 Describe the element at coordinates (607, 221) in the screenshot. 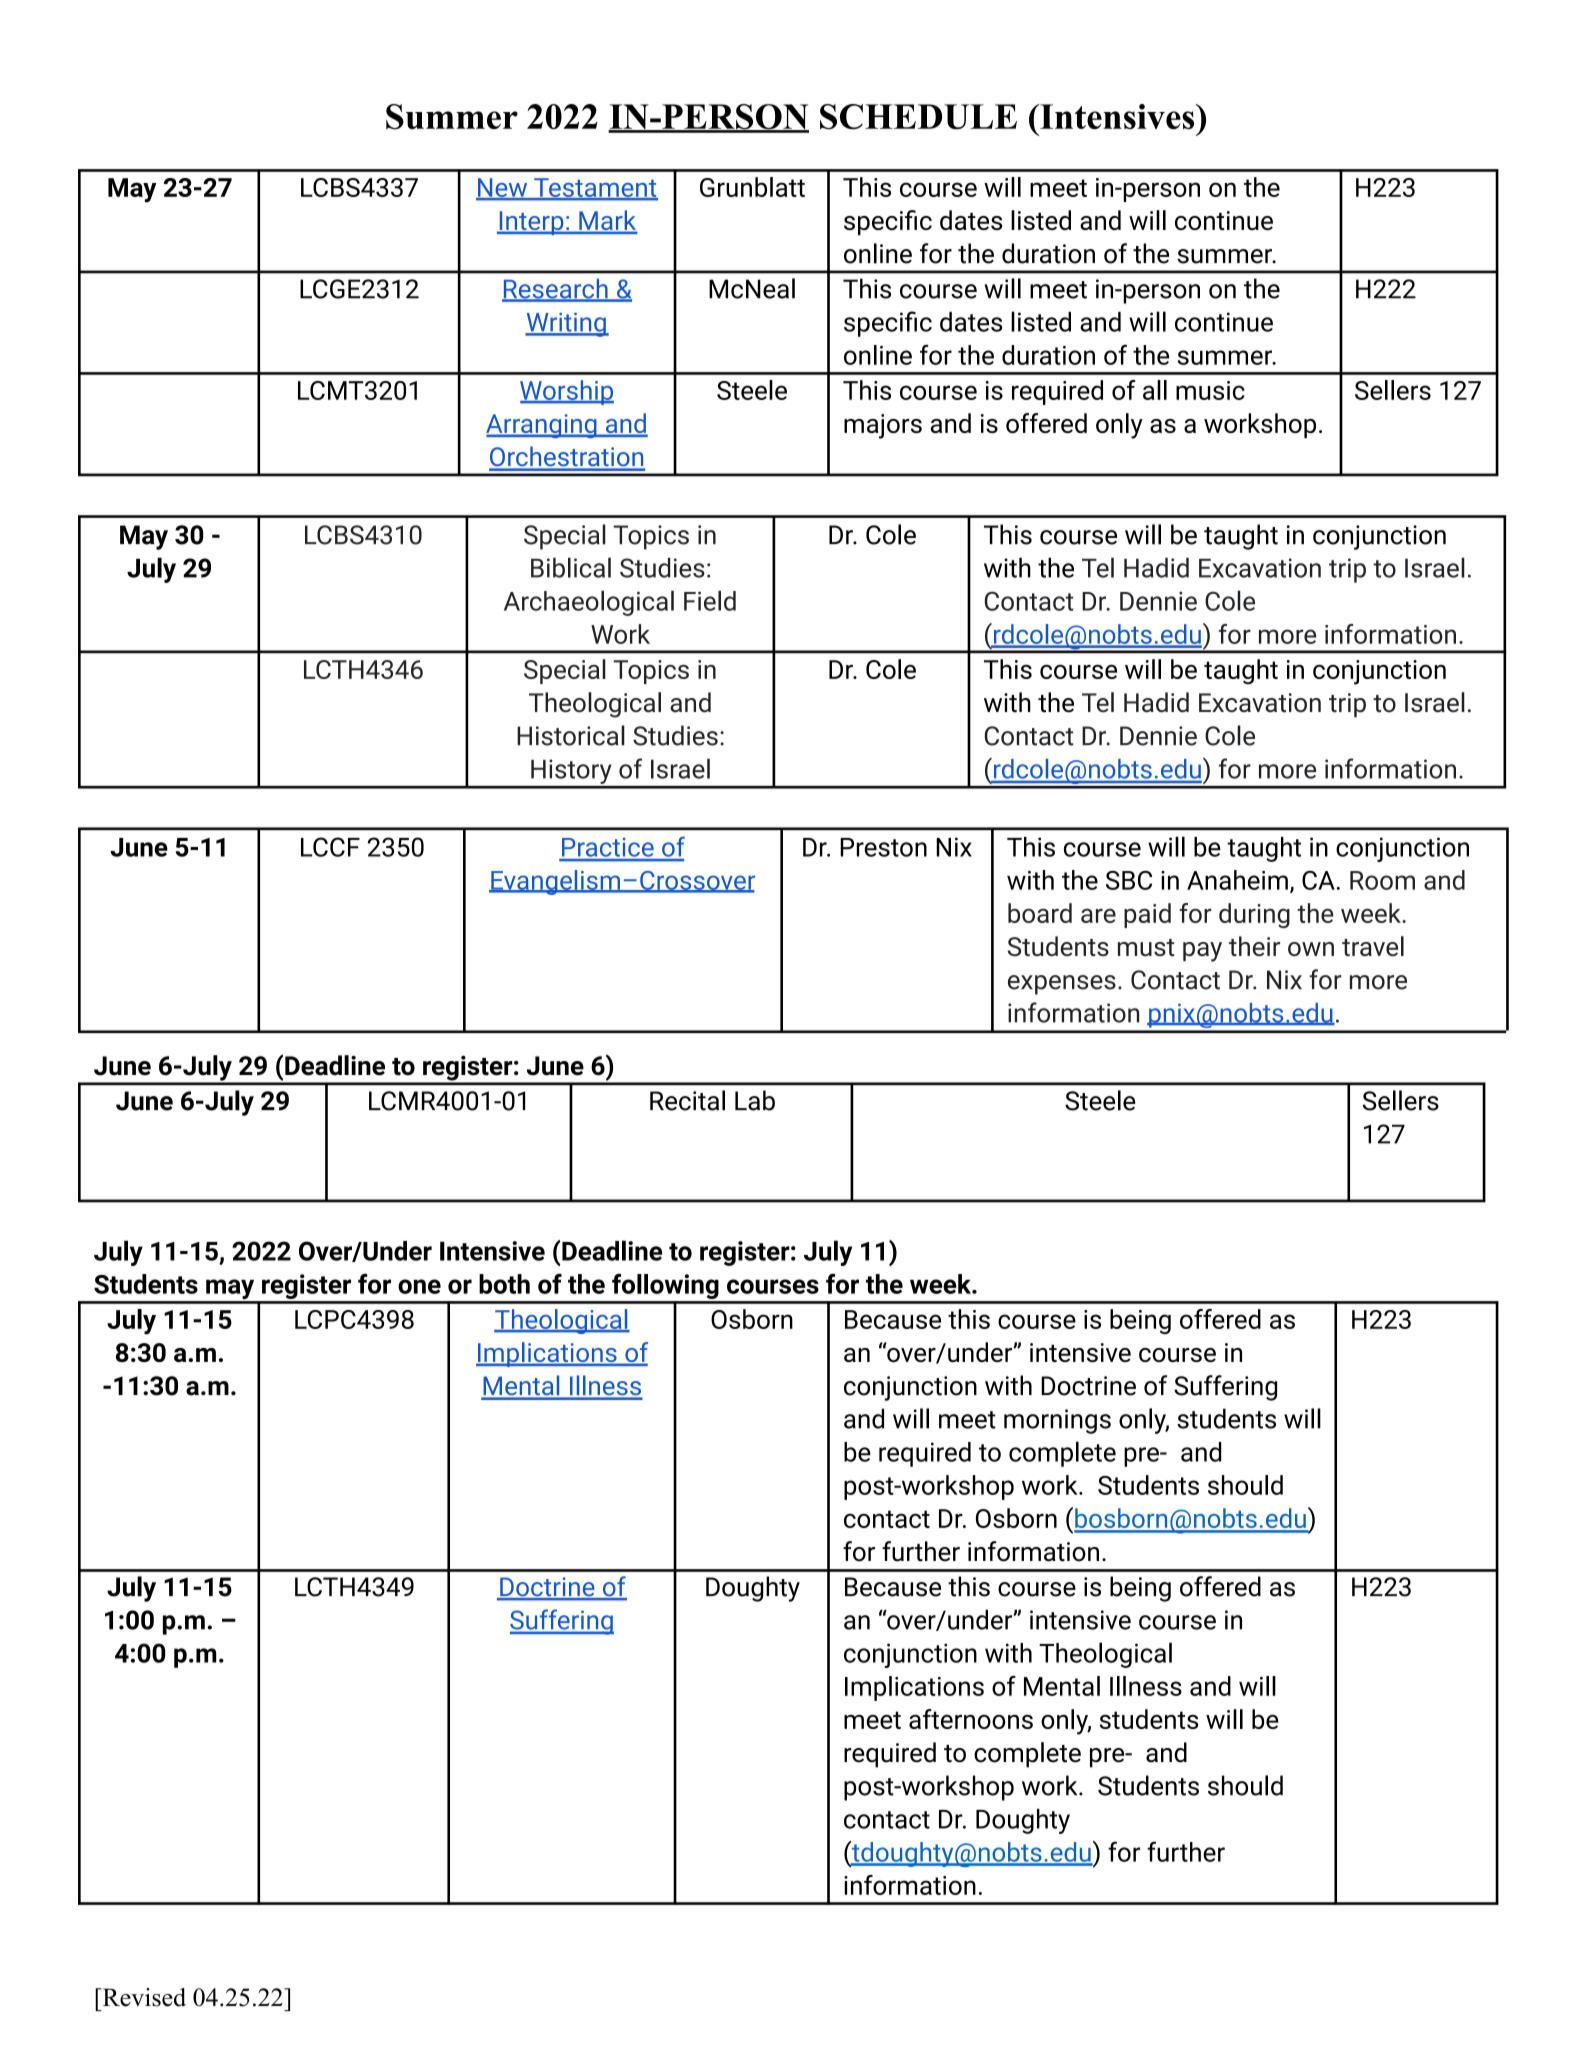

I see `Mark` at that location.
